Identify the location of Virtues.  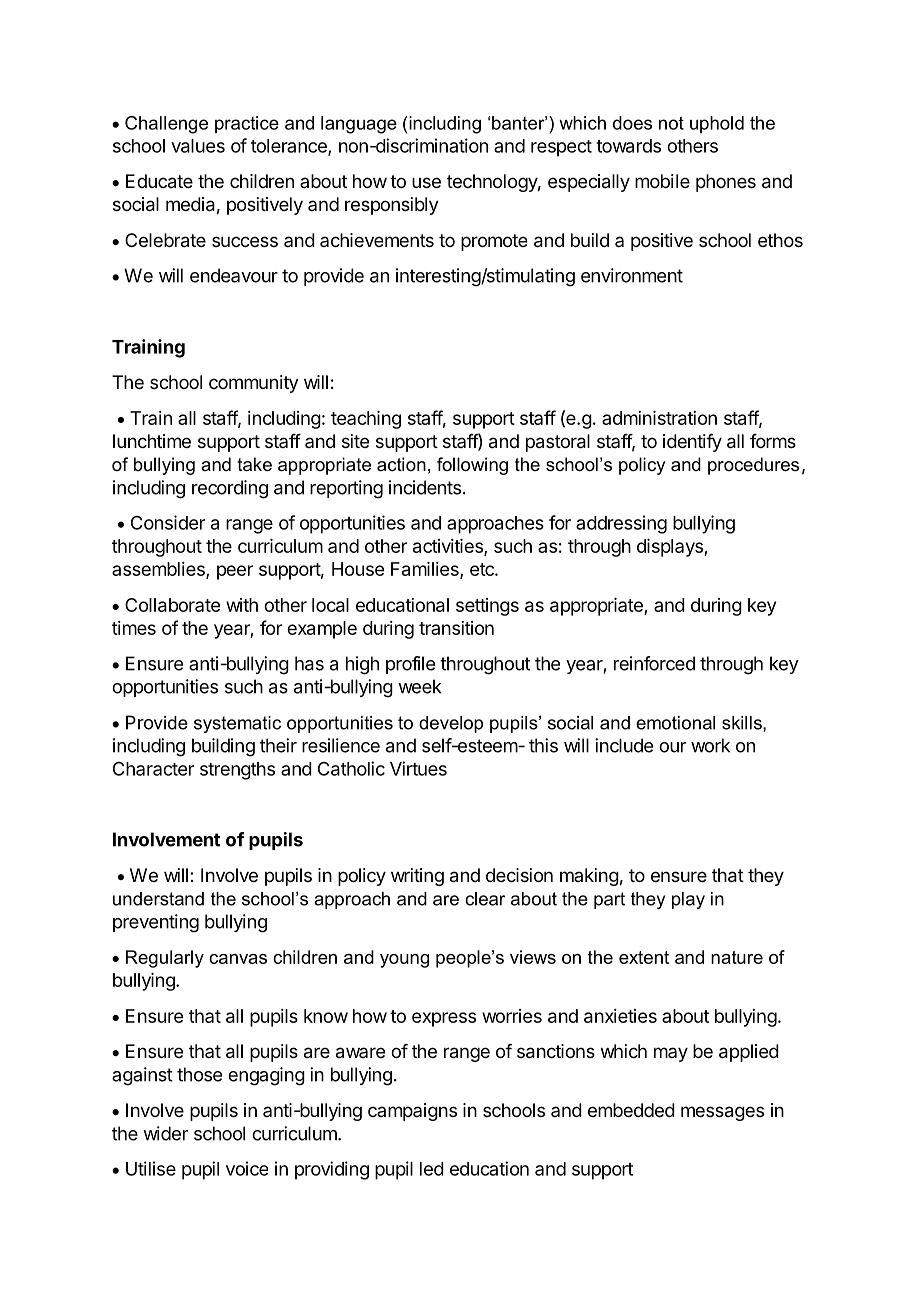
(418, 768).
